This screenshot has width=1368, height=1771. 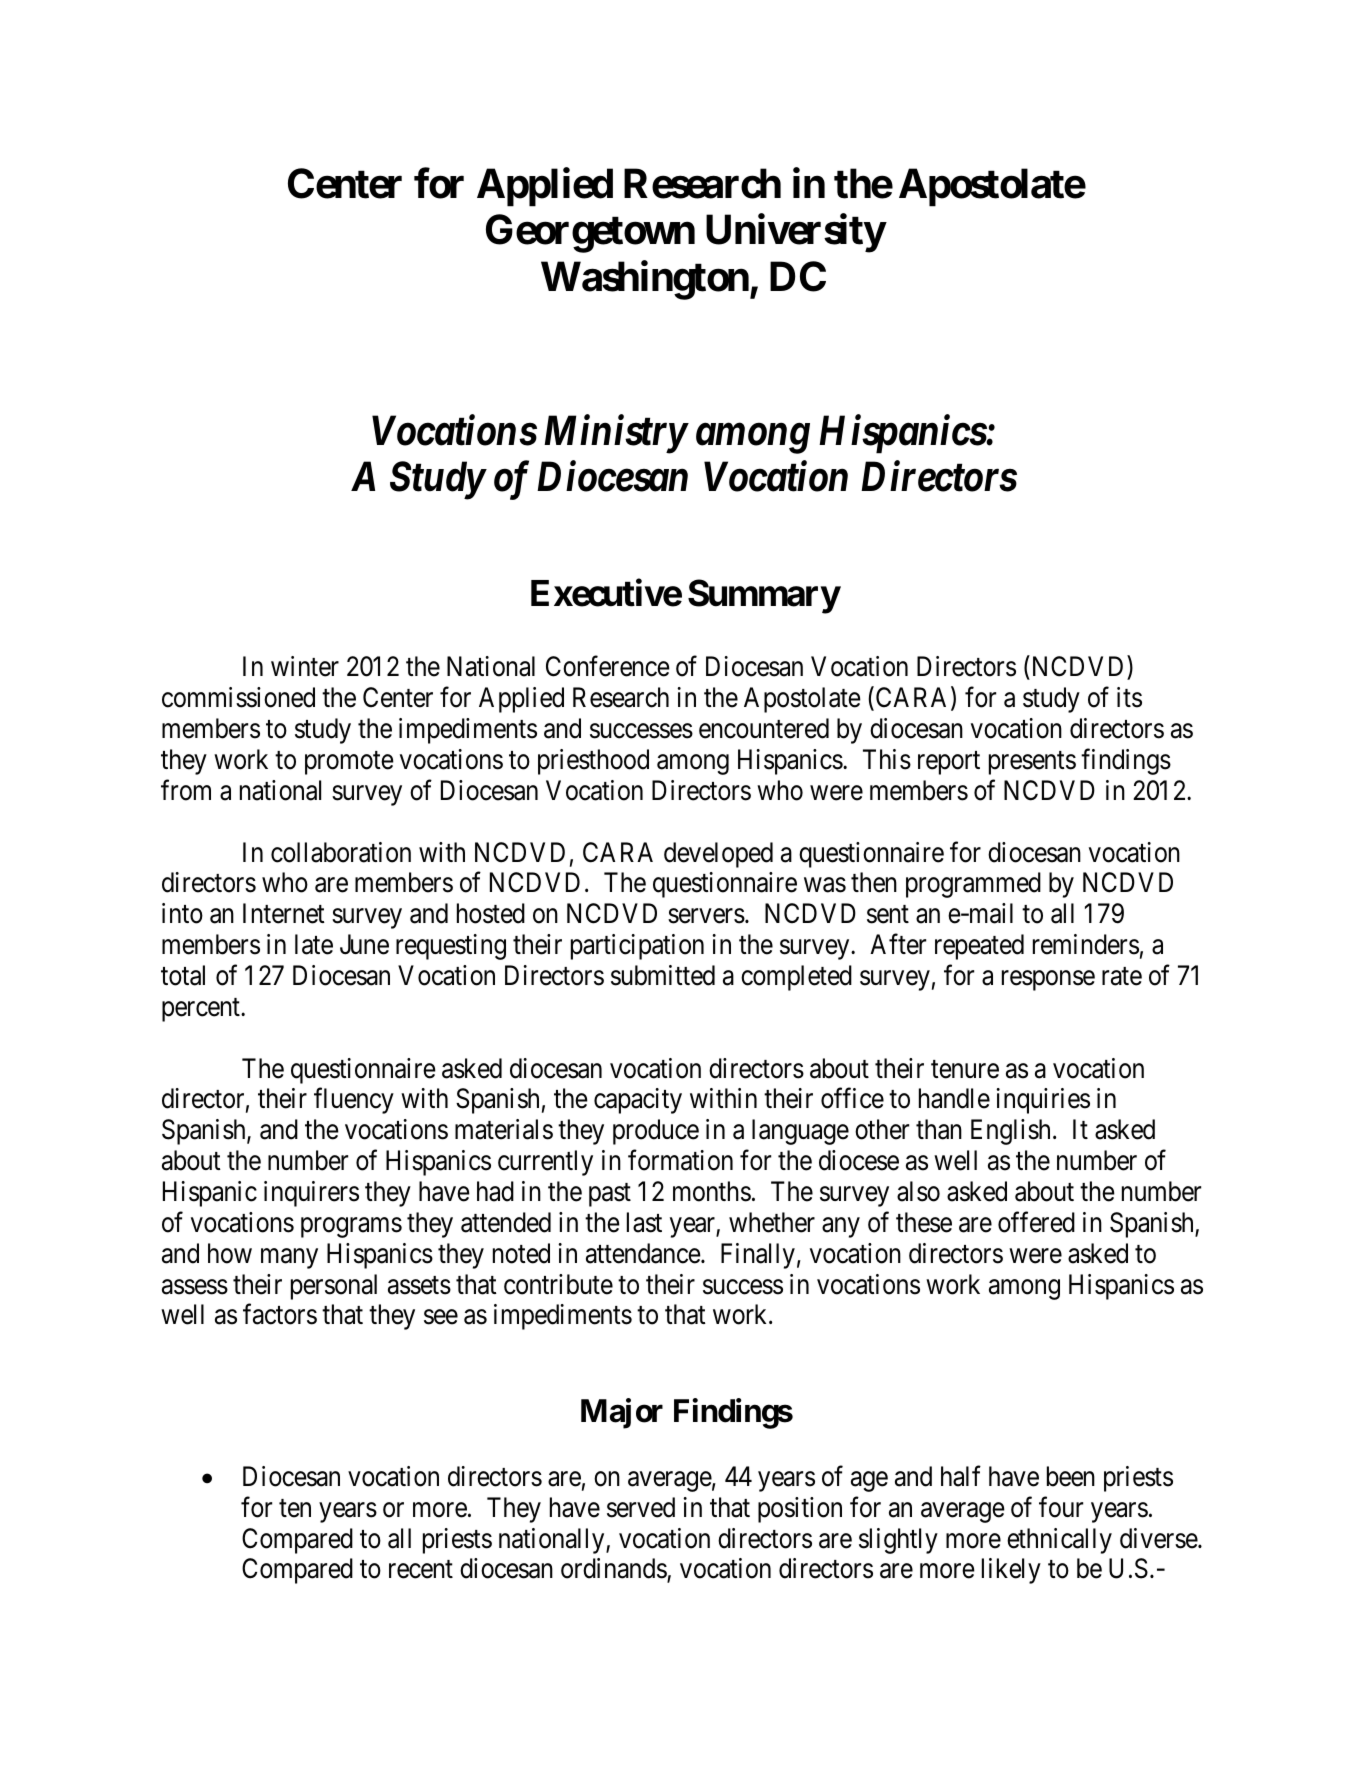 What do you see at coordinates (1059, 1541) in the screenshot?
I see `ethnically` at bounding box center [1059, 1541].
